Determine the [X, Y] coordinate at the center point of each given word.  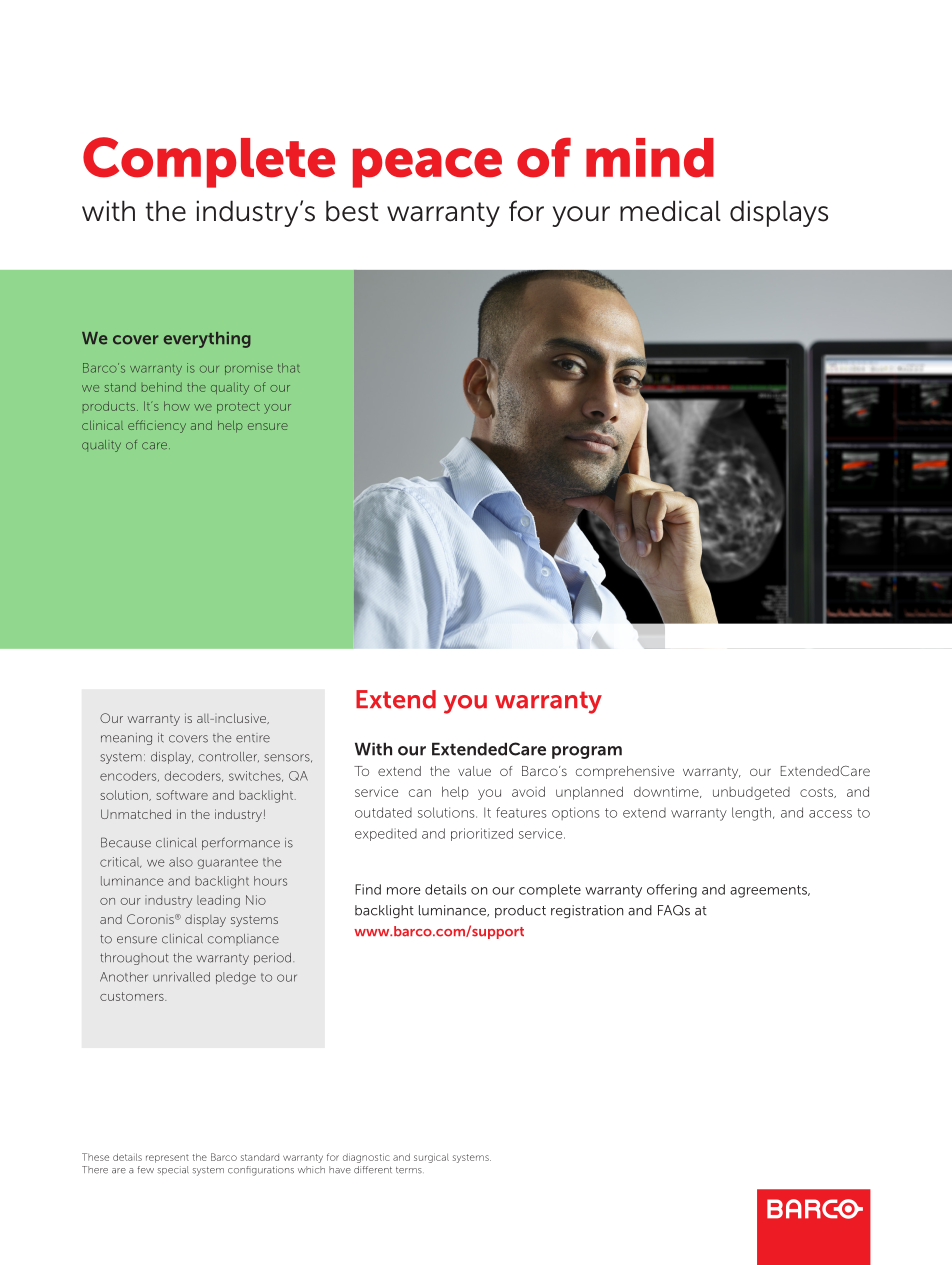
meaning [126, 739]
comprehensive [625, 772]
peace [427, 168]
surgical [431, 1158]
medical [670, 211]
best [352, 211]
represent [167, 1158]
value [474, 771]
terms [410, 1170]
